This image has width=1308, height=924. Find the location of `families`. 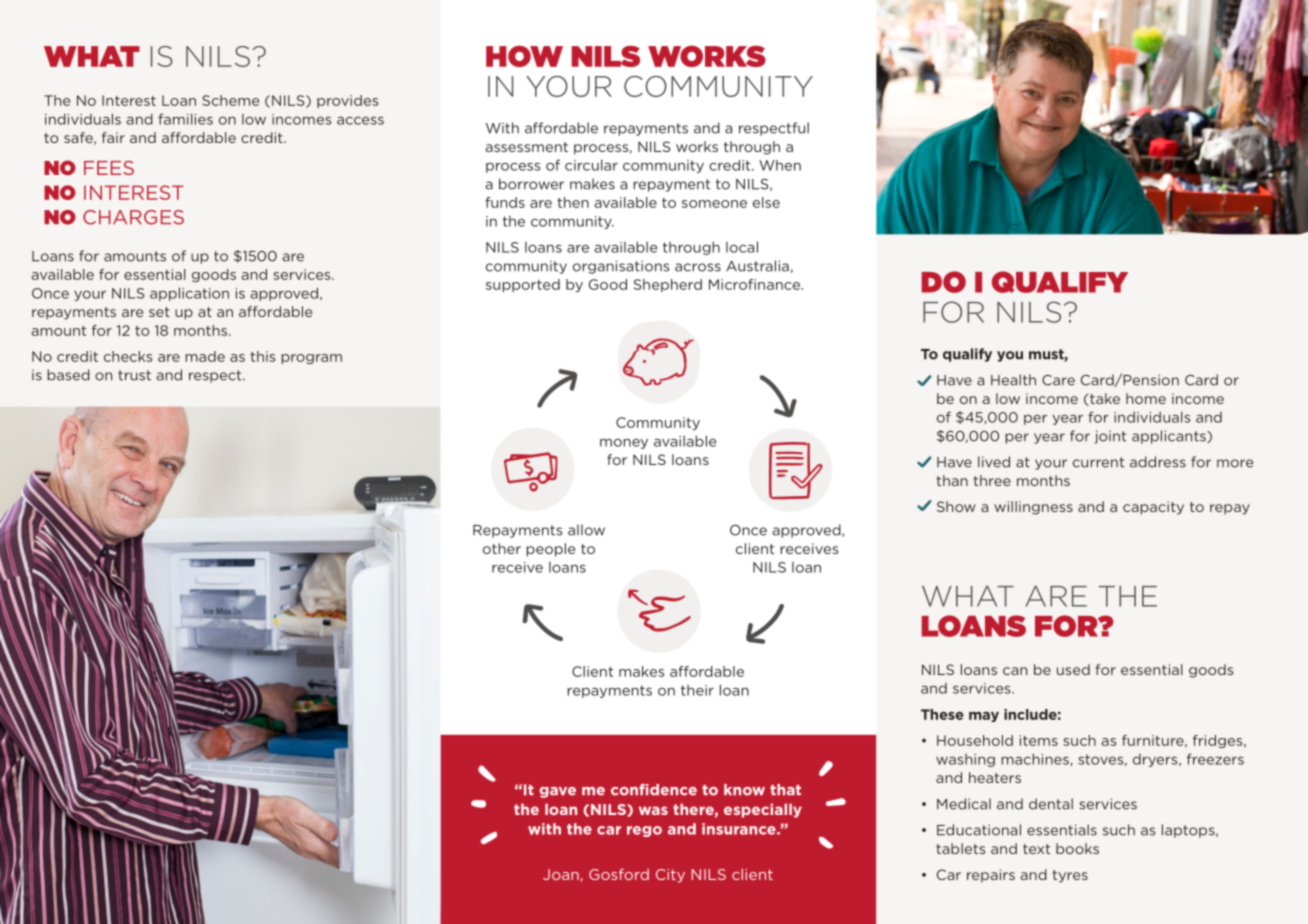

families is located at coordinates (185, 119).
